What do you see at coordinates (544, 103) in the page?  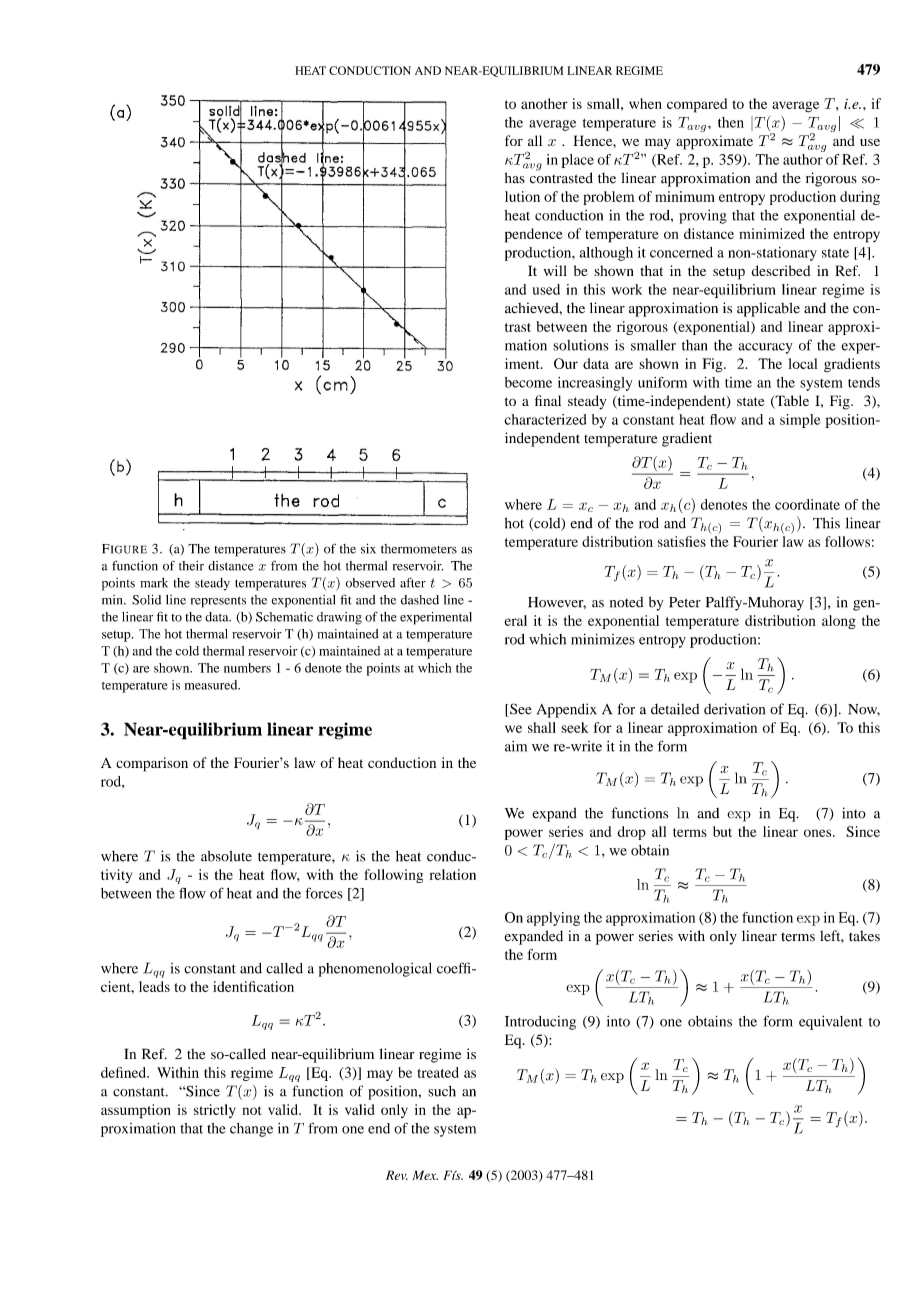 I see `another` at bounding box center [544, 103].
